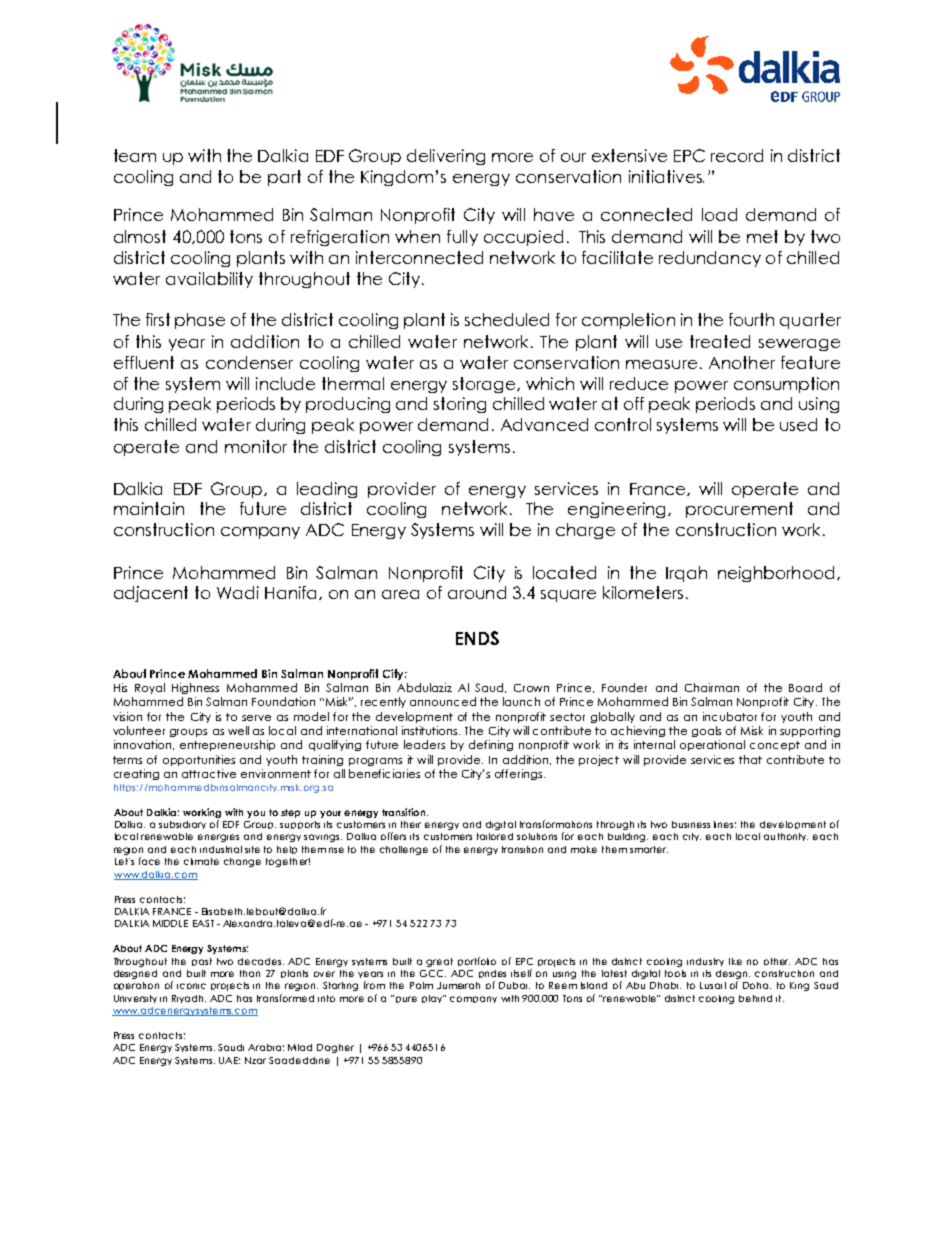  What do you see at coordinates (755, 998) in the screenshot?
I see `behind` at bounding box center [755, 998].
